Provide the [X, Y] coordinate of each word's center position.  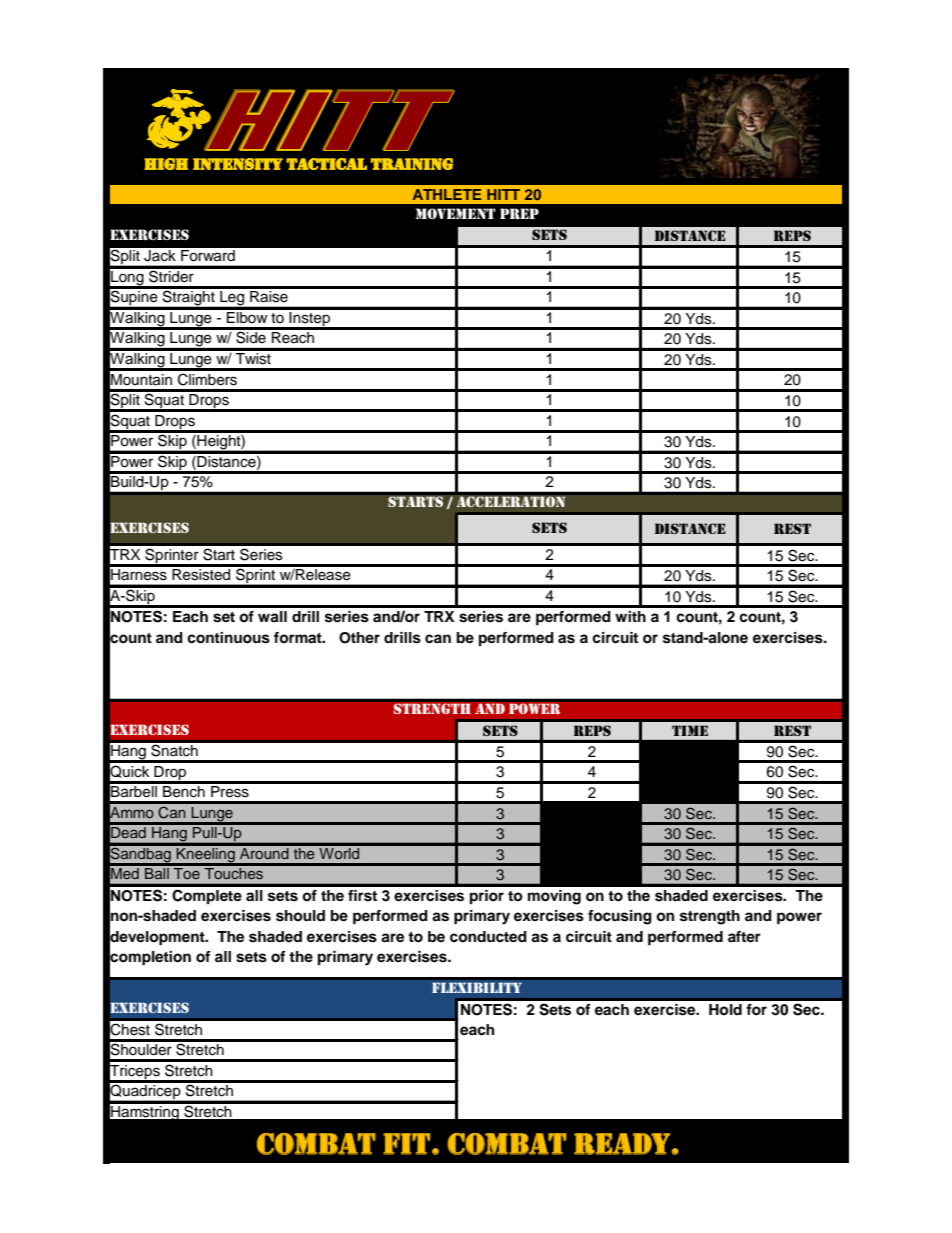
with [630, 616]
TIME [690, 730]
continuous [228, 638]
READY [622, 1144]
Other [359, 638]
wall [272, 617]
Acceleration [511, 502]
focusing [620, 917]
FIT [406, 1144]
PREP [519, 214]
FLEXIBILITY [477, 987]
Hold [725, 1010]
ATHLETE [447, 194]
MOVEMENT [456, 213]
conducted [488, 937]
